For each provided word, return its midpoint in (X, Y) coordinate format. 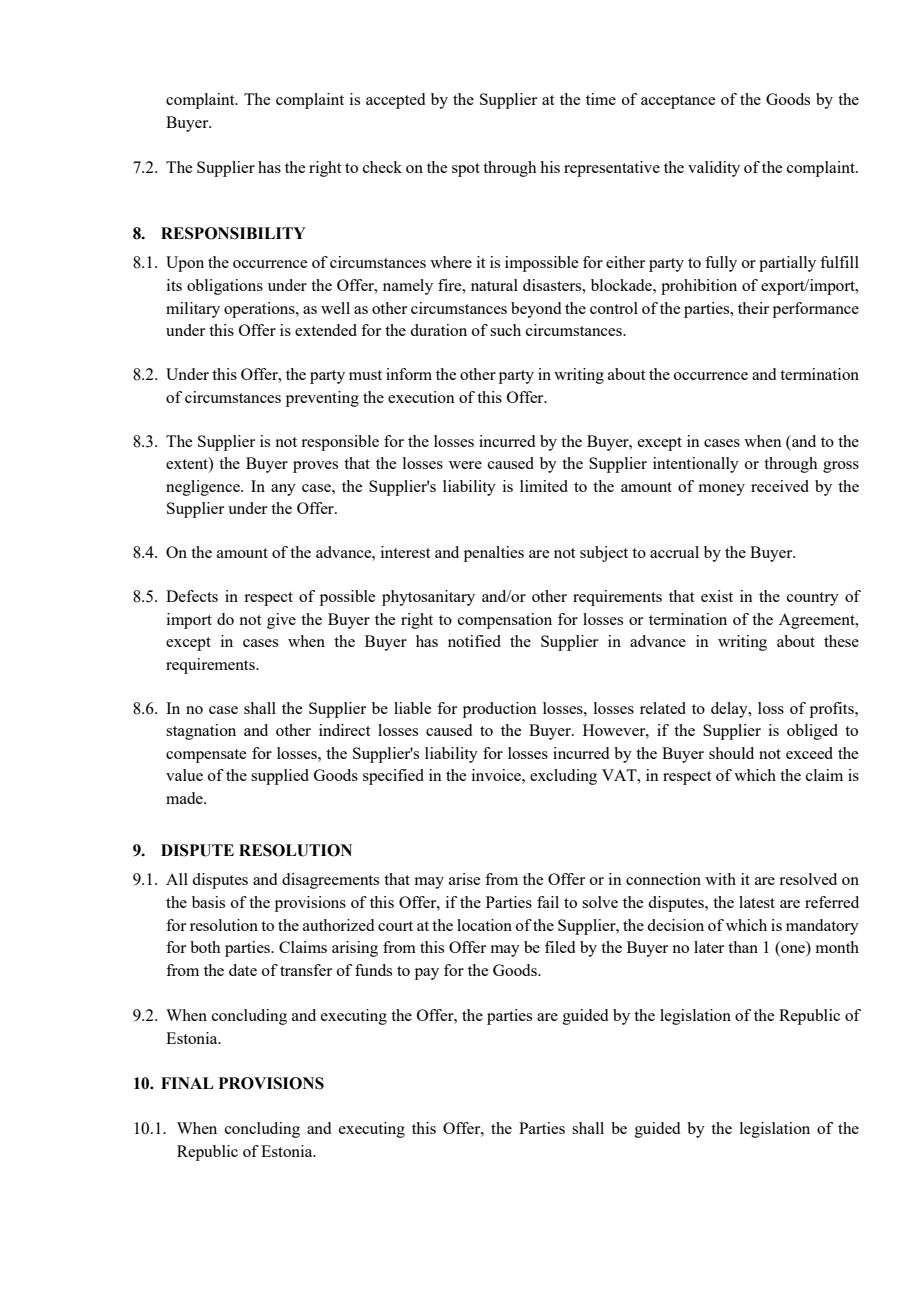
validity (714, 169)
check (382, 167)
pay (427, 974)
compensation (505, 621)
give (281, 621)
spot (466, 170)
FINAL (187, 1083)
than (743, 947)
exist (717, 596)
